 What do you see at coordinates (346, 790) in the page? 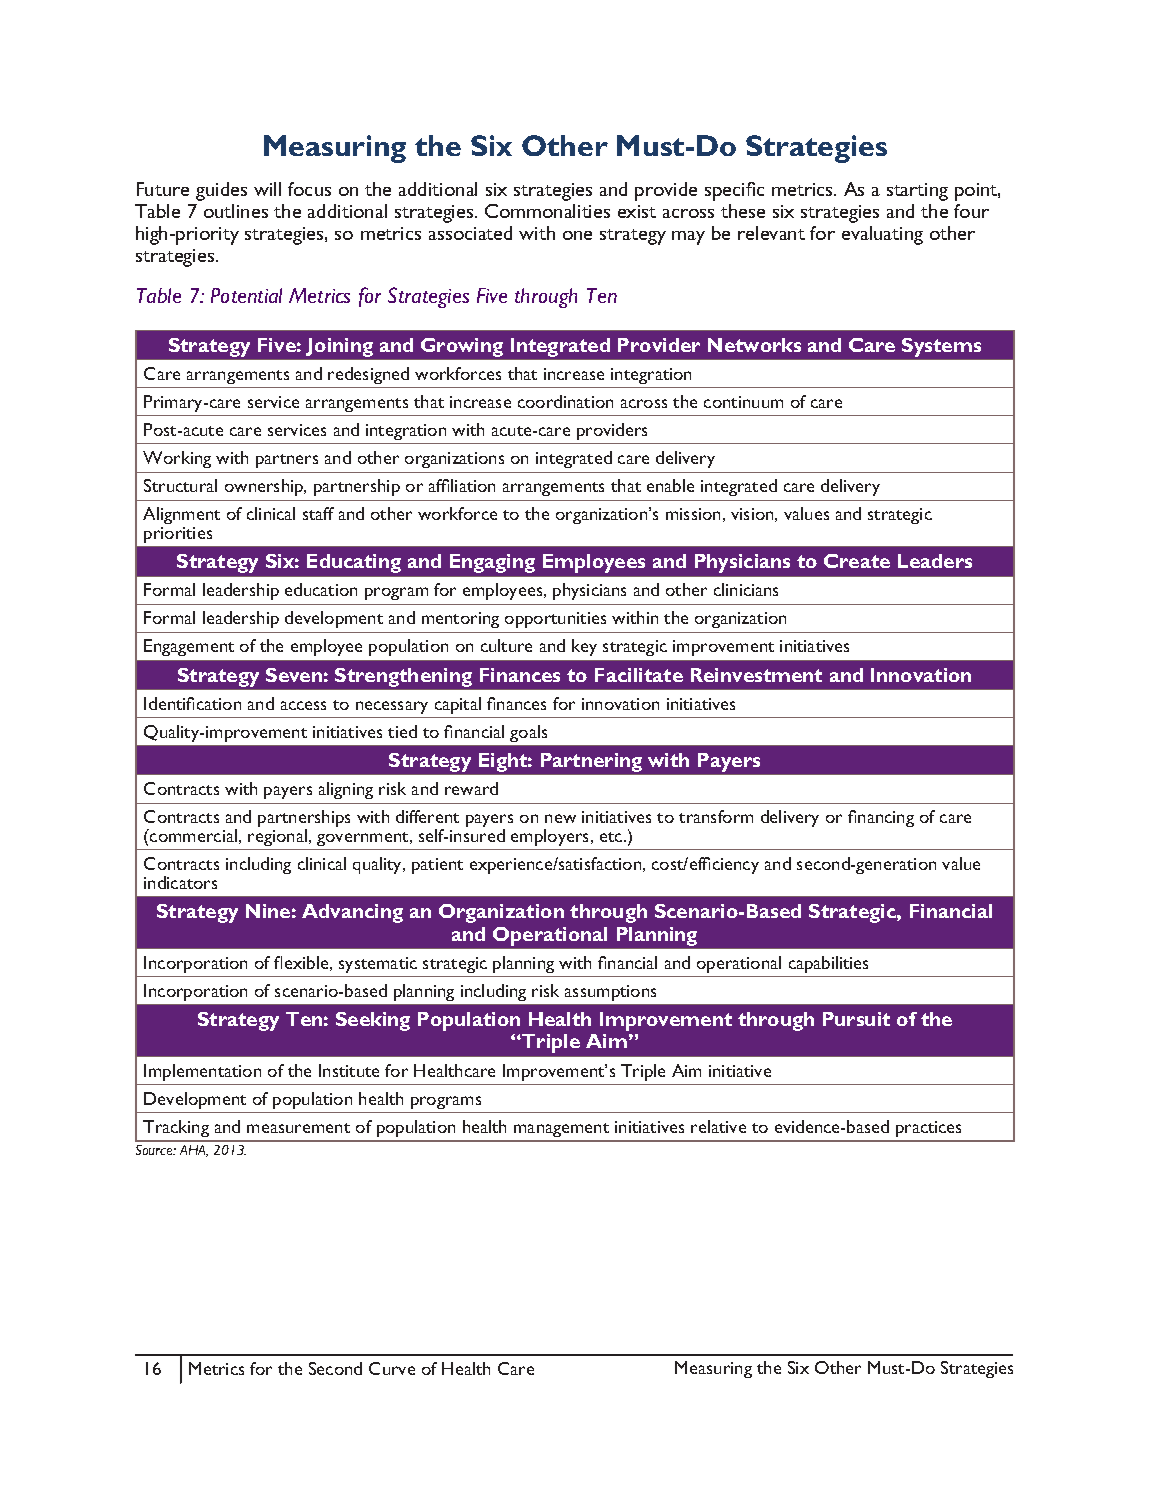
I see `aligning` at bounding box center [346, 790].
